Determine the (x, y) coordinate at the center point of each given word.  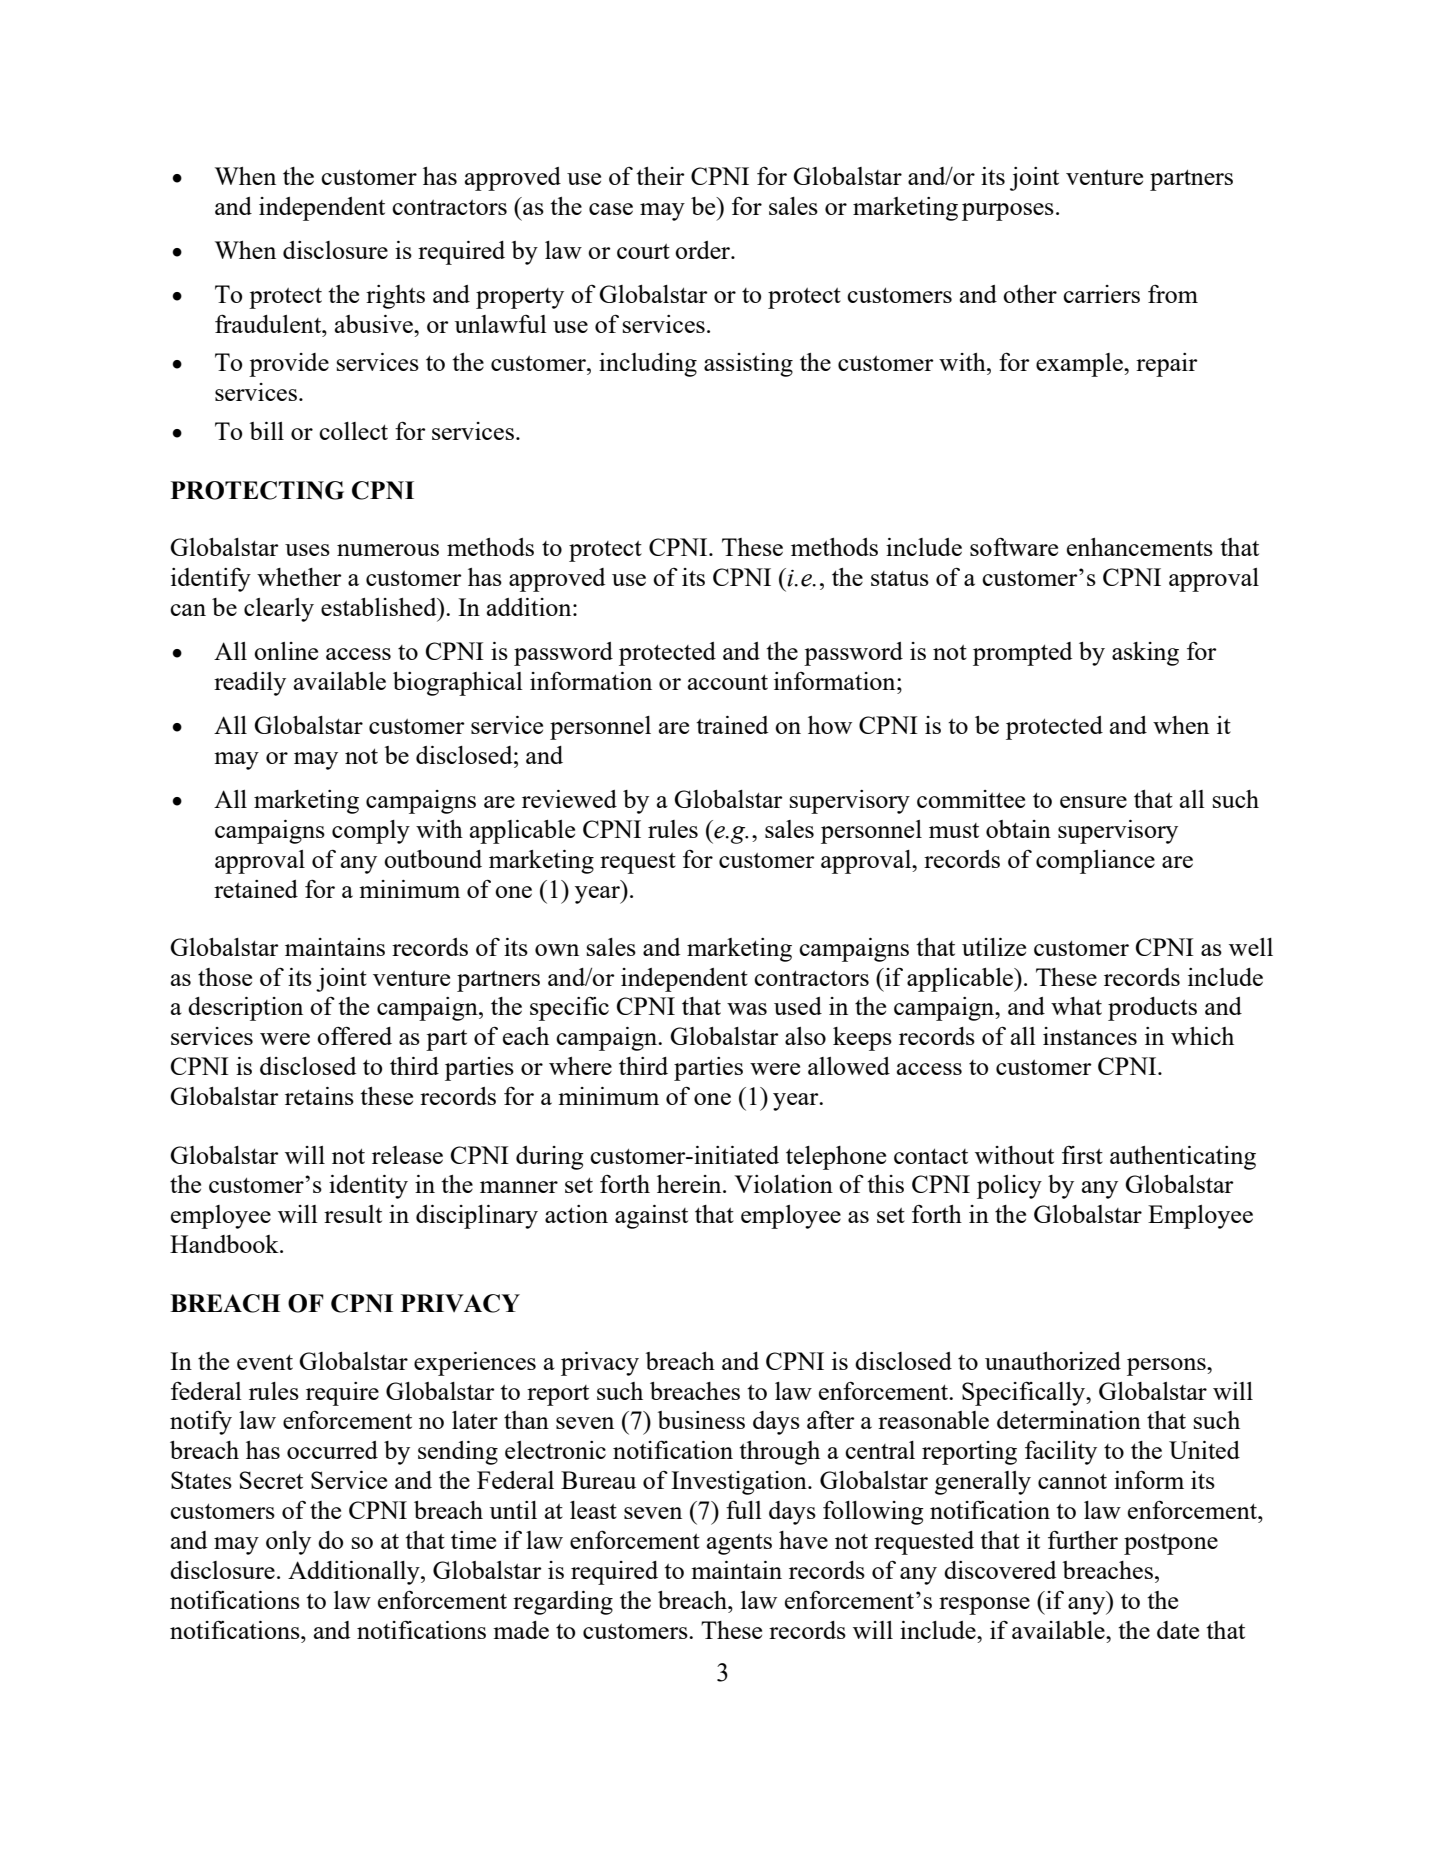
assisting (748, 365)
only (288, 1543)
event (265, 1362)
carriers (1101, 294)
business (701, 1420)
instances (1090, 1036)
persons (1167, 1367)
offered (354, 1035)
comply (371, 832)
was (747, 1009)
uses (307, 550)
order (704, 250)
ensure (1093, 802)
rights (395, 297)
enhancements (1140, 547)
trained (732, 725)
